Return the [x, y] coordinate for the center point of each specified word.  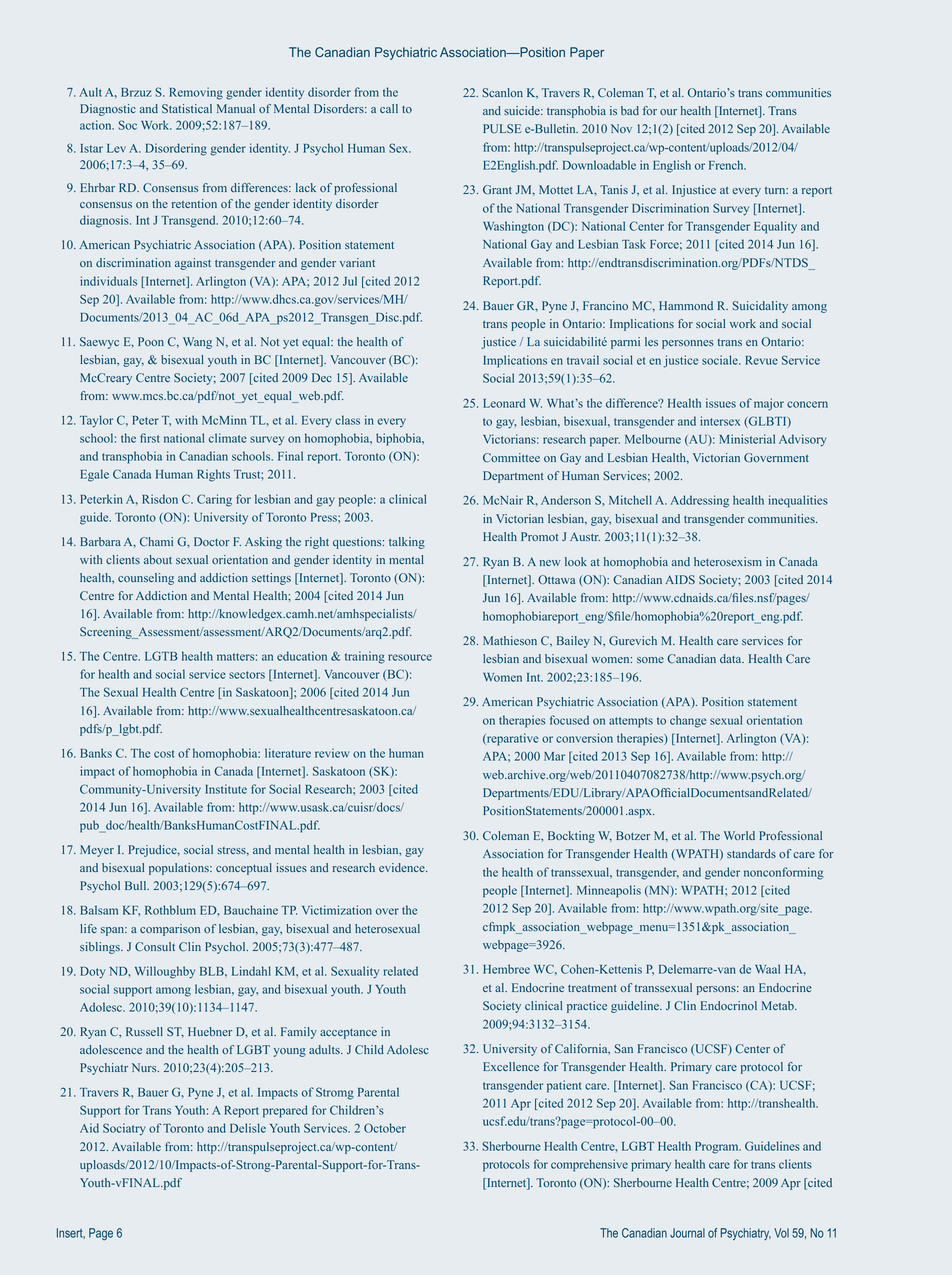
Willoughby [165, 972]
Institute [226, 789]
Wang [197, 343]
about [158, 559]
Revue [761, 360]
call [389, 108]
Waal [767, 969]
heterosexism [728, 561]
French [727, 165]
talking [407, 543]
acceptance [348, 1034]
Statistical [187, 108]
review [332, 753]
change [688, 721]
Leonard [504, 403]
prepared [285, 1111]
